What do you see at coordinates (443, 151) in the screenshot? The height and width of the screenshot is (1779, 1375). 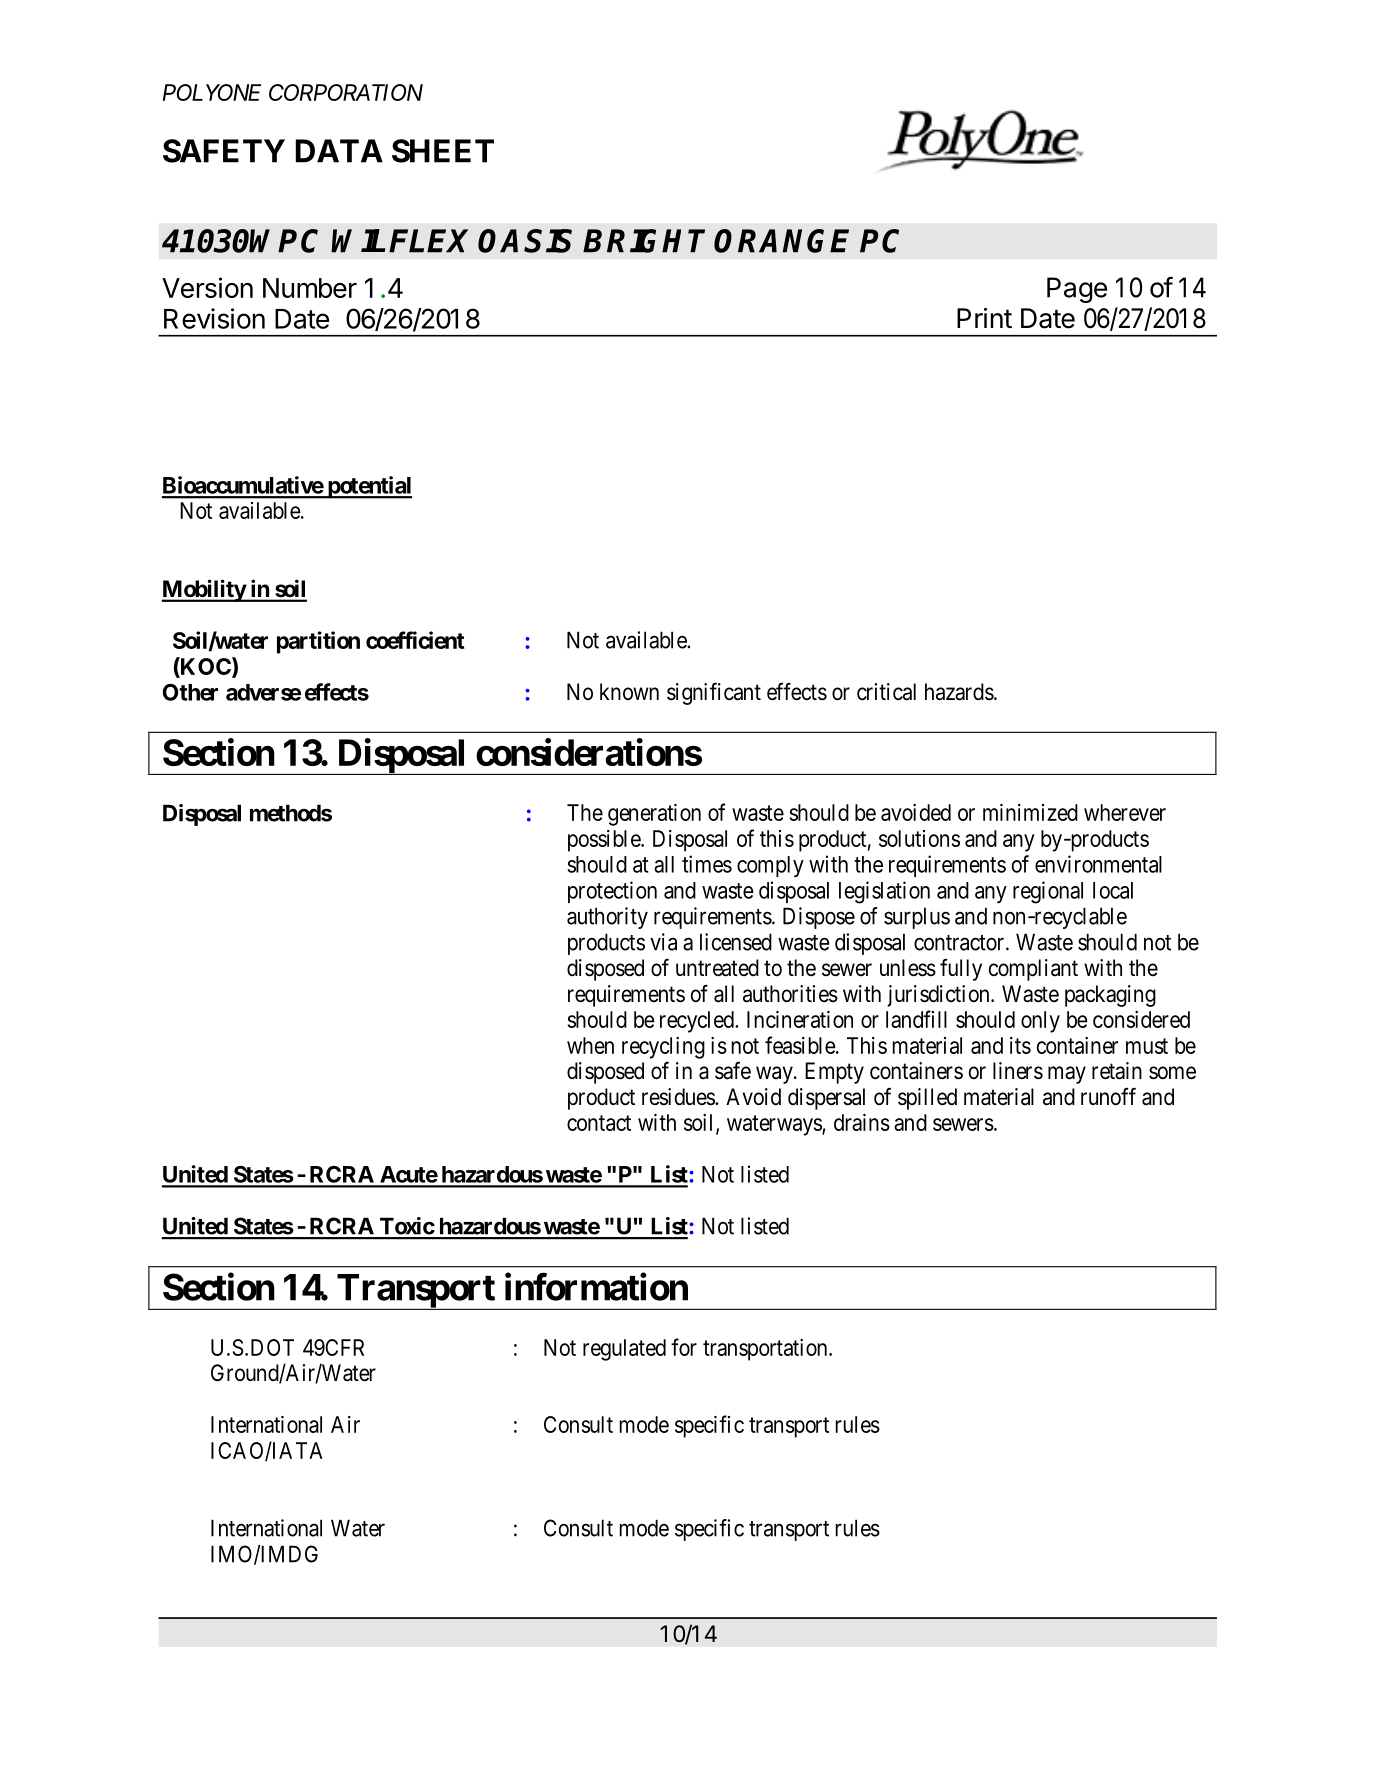 I see `SHEET` at bounding box center [443, 151].
